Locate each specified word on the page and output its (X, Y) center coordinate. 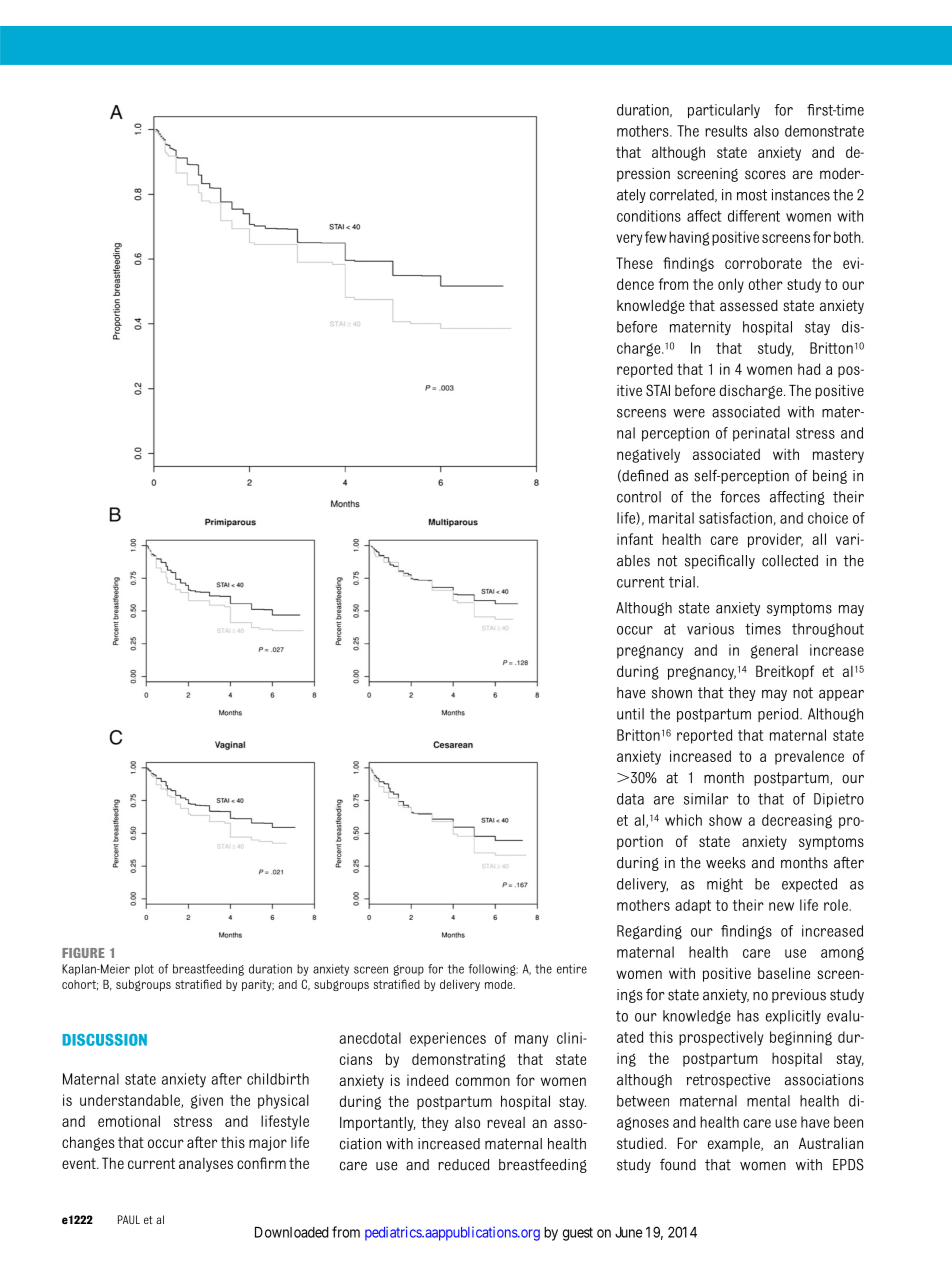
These (634, 263)
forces (740, 497)
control (639, 497)
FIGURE (83, 953)
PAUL (129, 1219)
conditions (649, 216)
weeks (726, 863)
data (630, 799)
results (726, 131)
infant (635, 539)
